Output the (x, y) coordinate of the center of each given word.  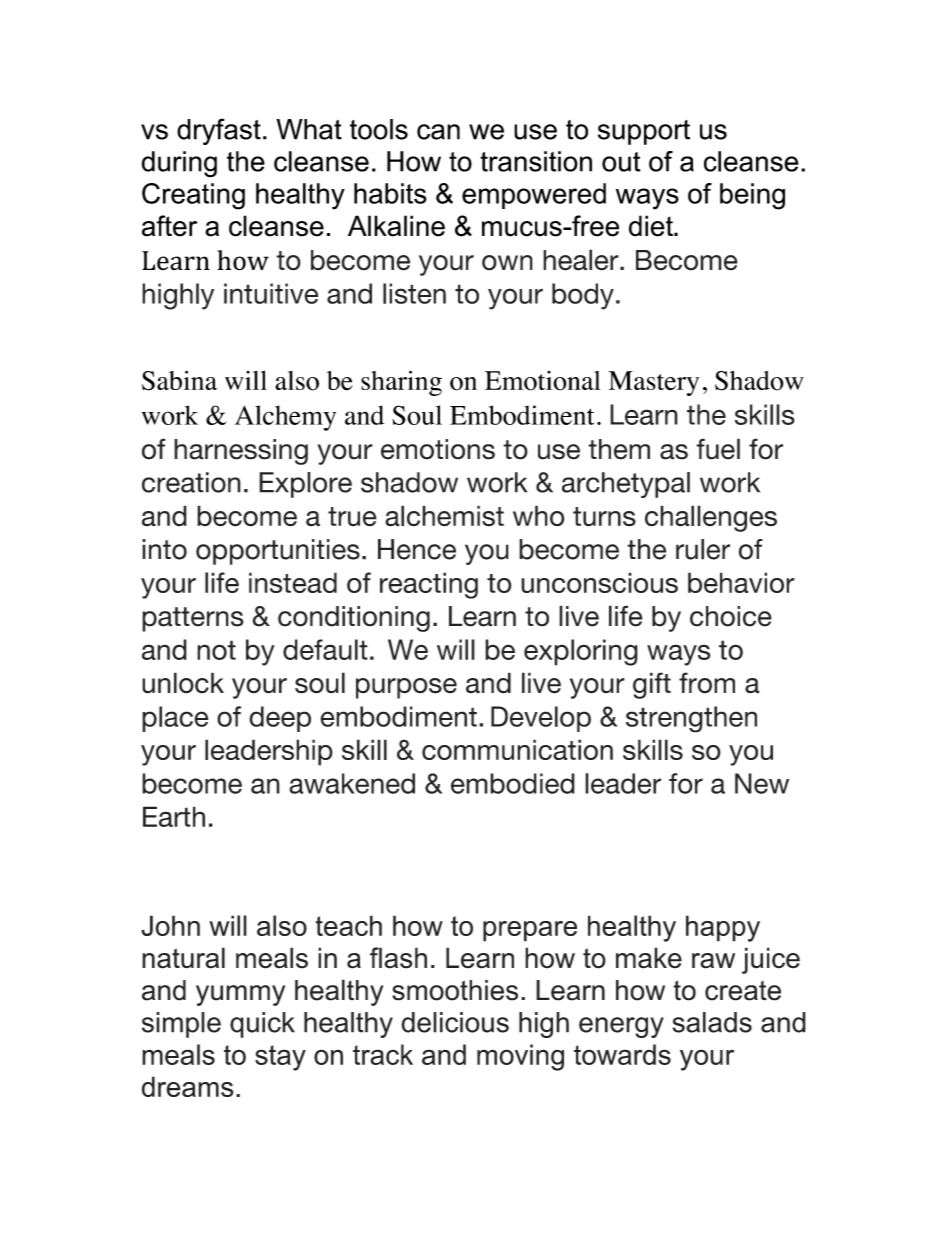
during (179, 164)
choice (731, 616)
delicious (455, 1022)
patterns (193, 619)
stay (280, 1058)
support (644, 132)
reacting (429, 585)
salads (712, 1022)
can (438, 132)
